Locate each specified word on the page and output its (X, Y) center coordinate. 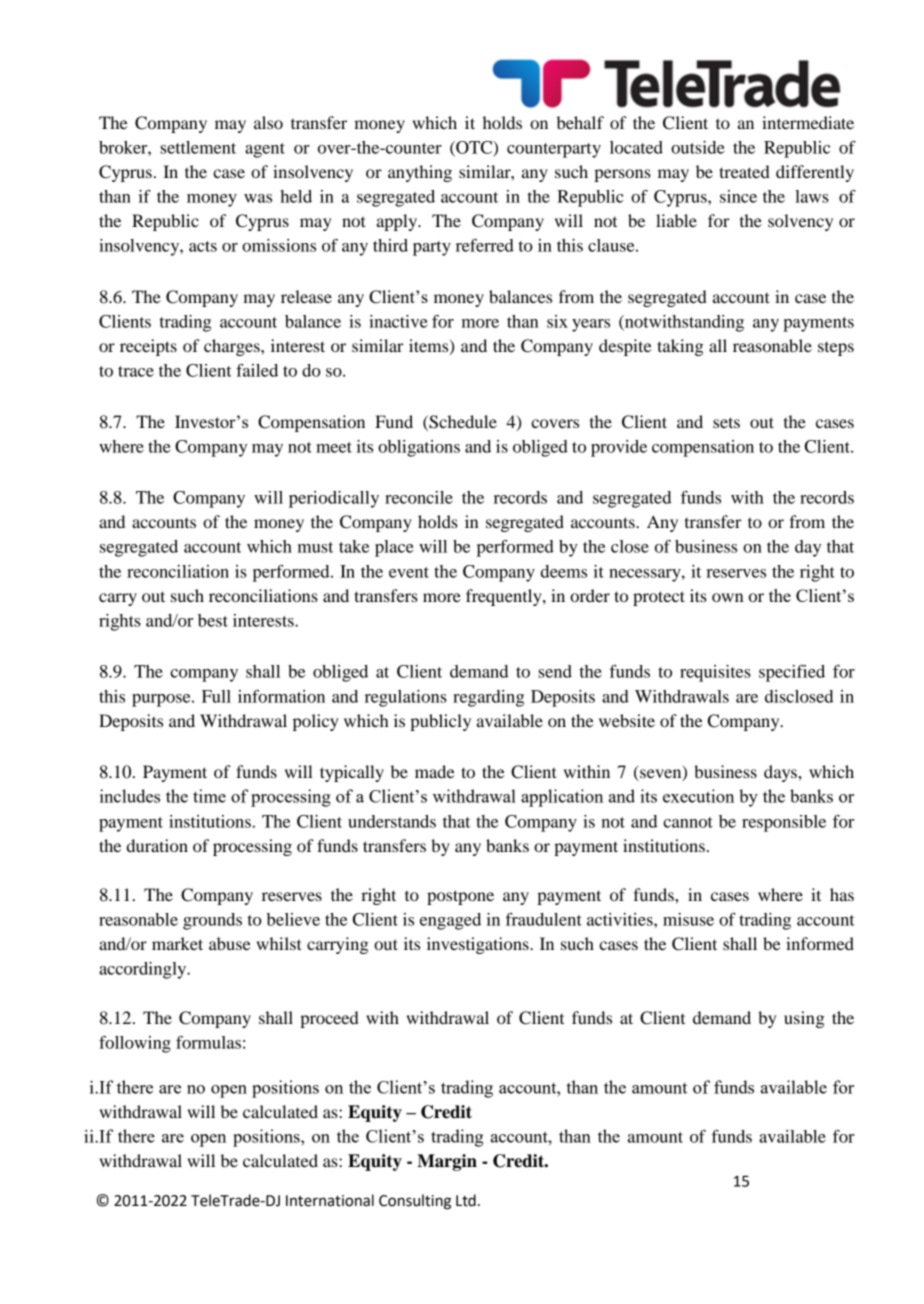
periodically (334, 499)
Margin (447, 1162)
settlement (198, 147)
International (330, 1200)
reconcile (419, 497)
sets (726, 422)
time (209, 796)
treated (744, 171)
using (804, 1019)
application (562, 798)
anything (420, 173)
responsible (784, 823)
